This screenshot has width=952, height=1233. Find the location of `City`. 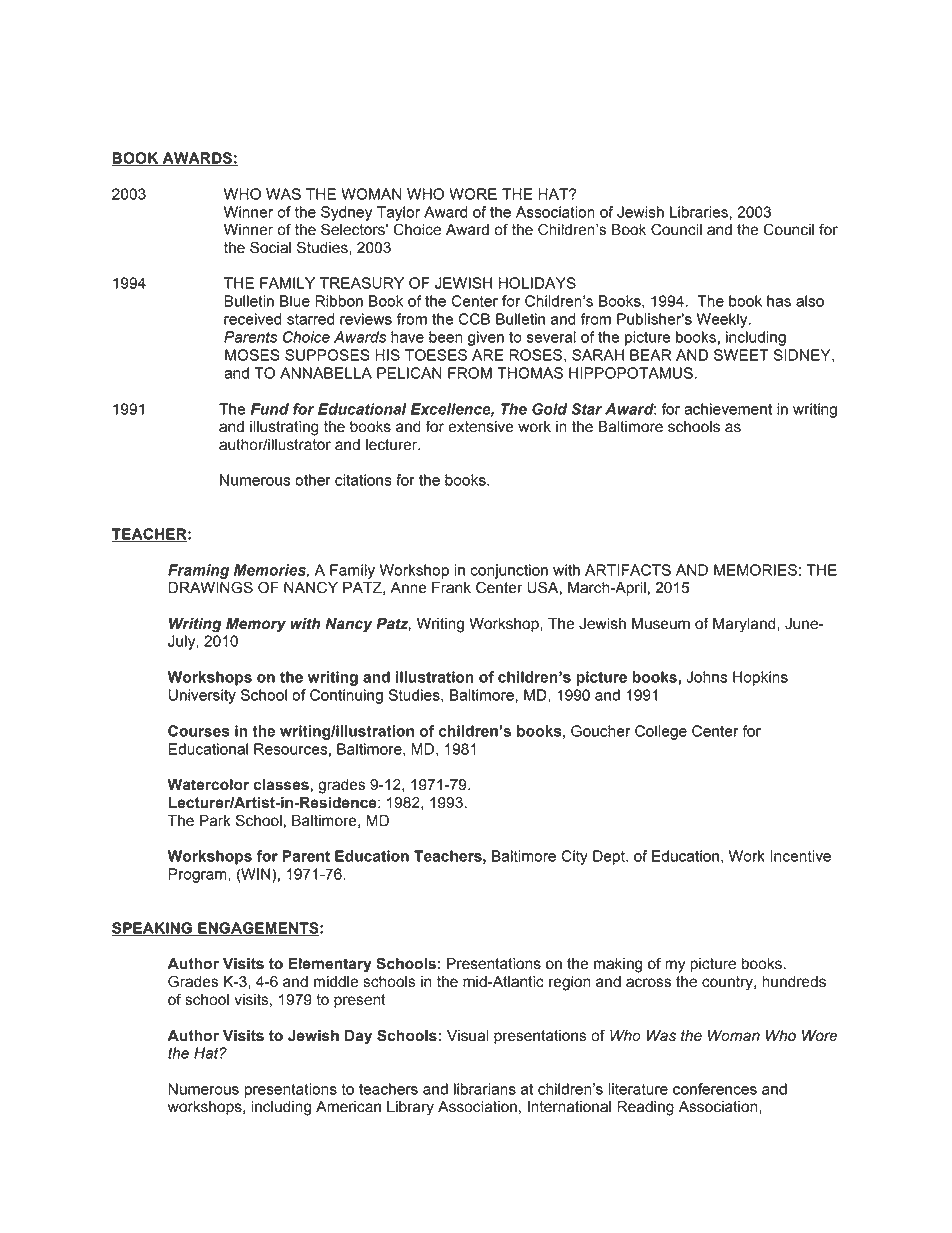

City is located at coordinates (574, 857).
